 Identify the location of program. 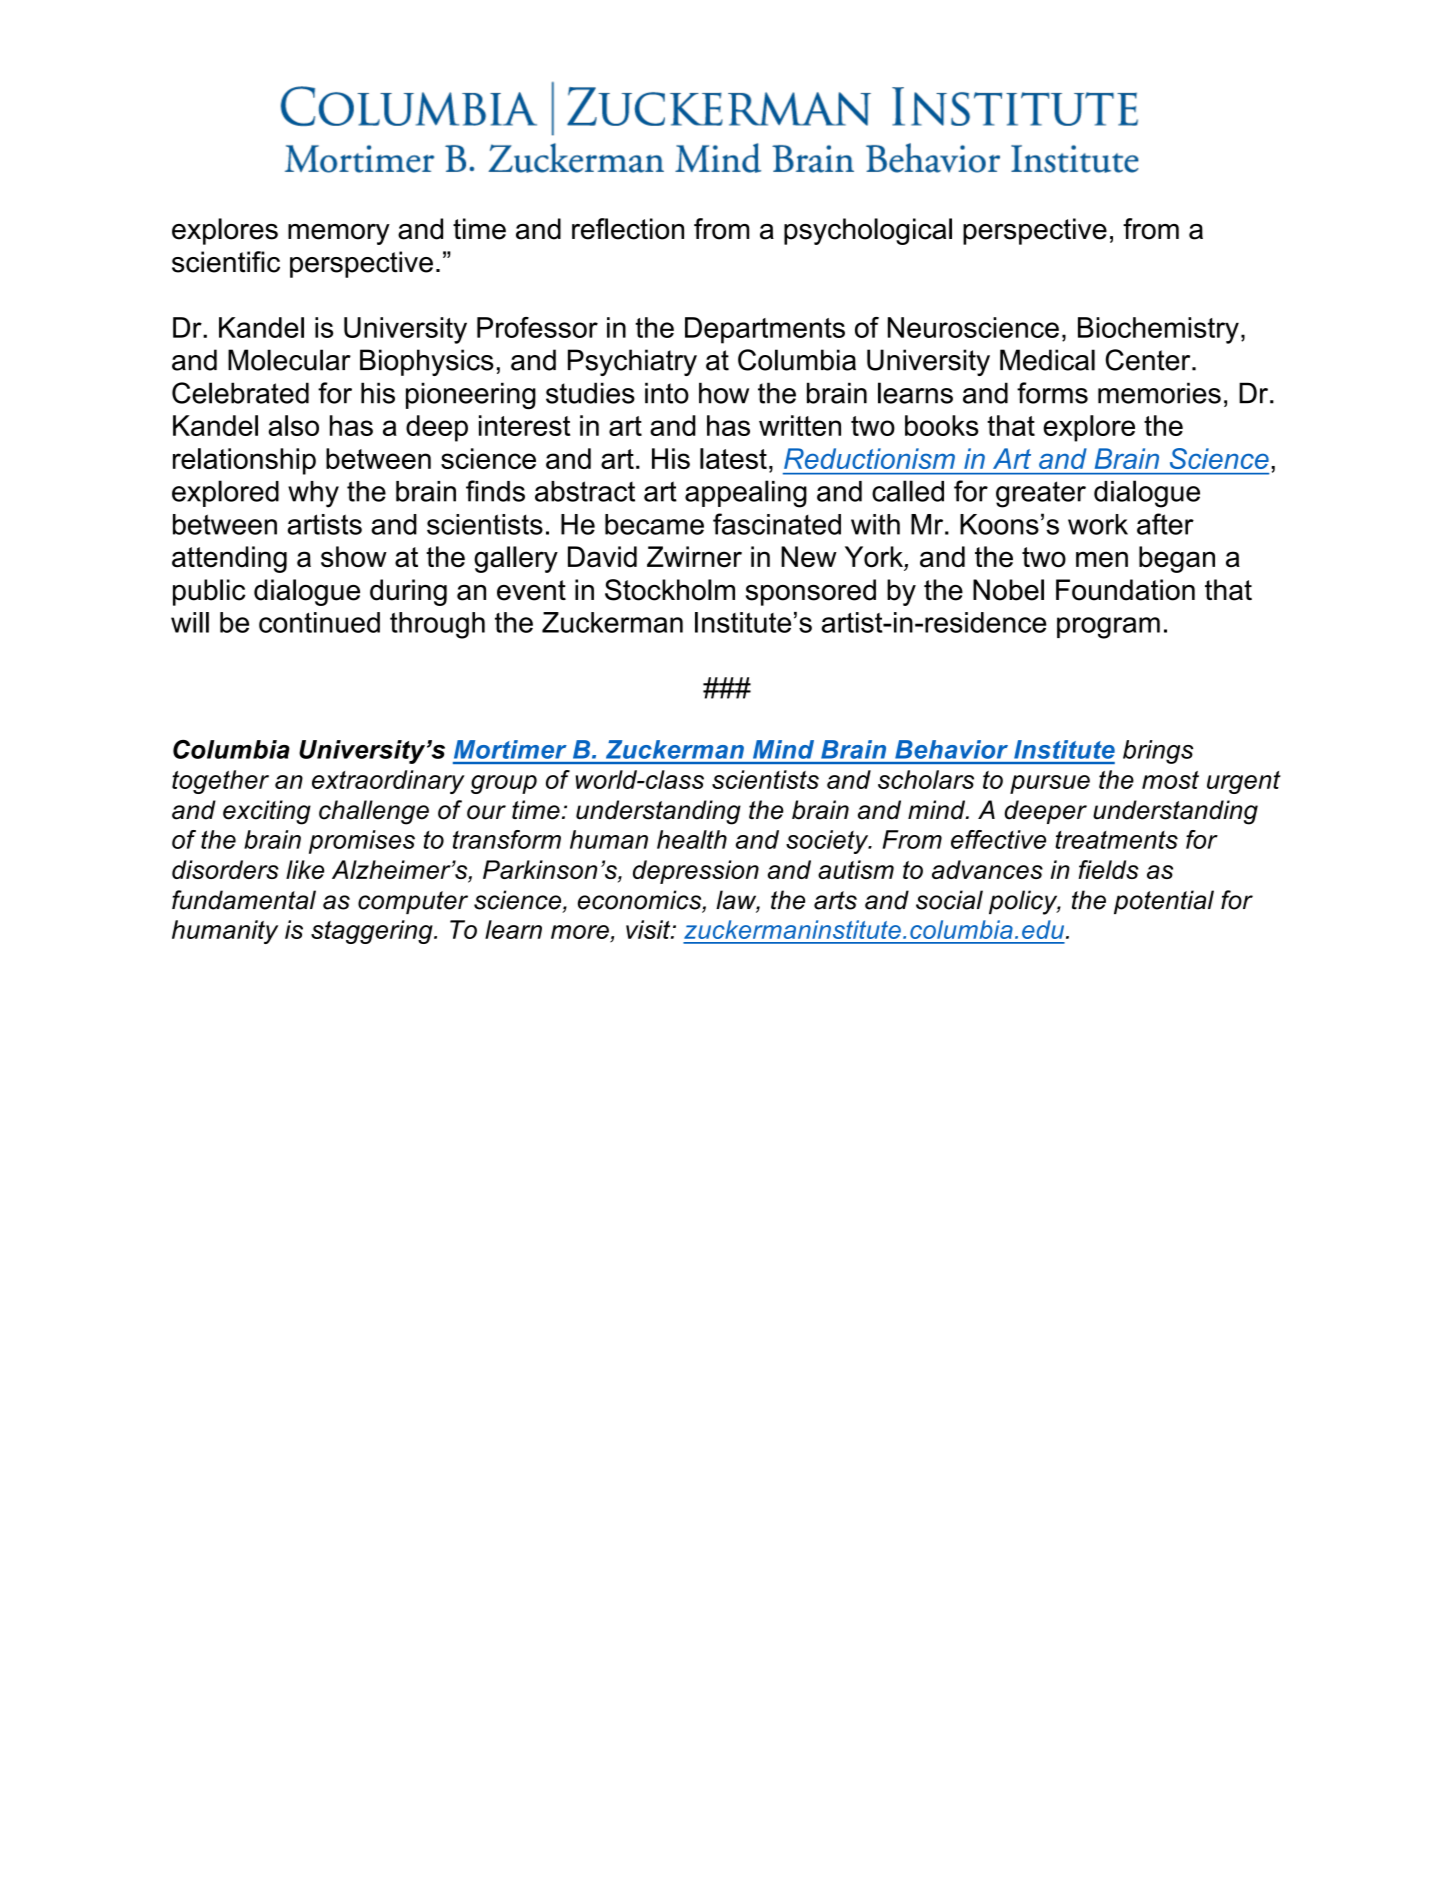
(1108, 628).
